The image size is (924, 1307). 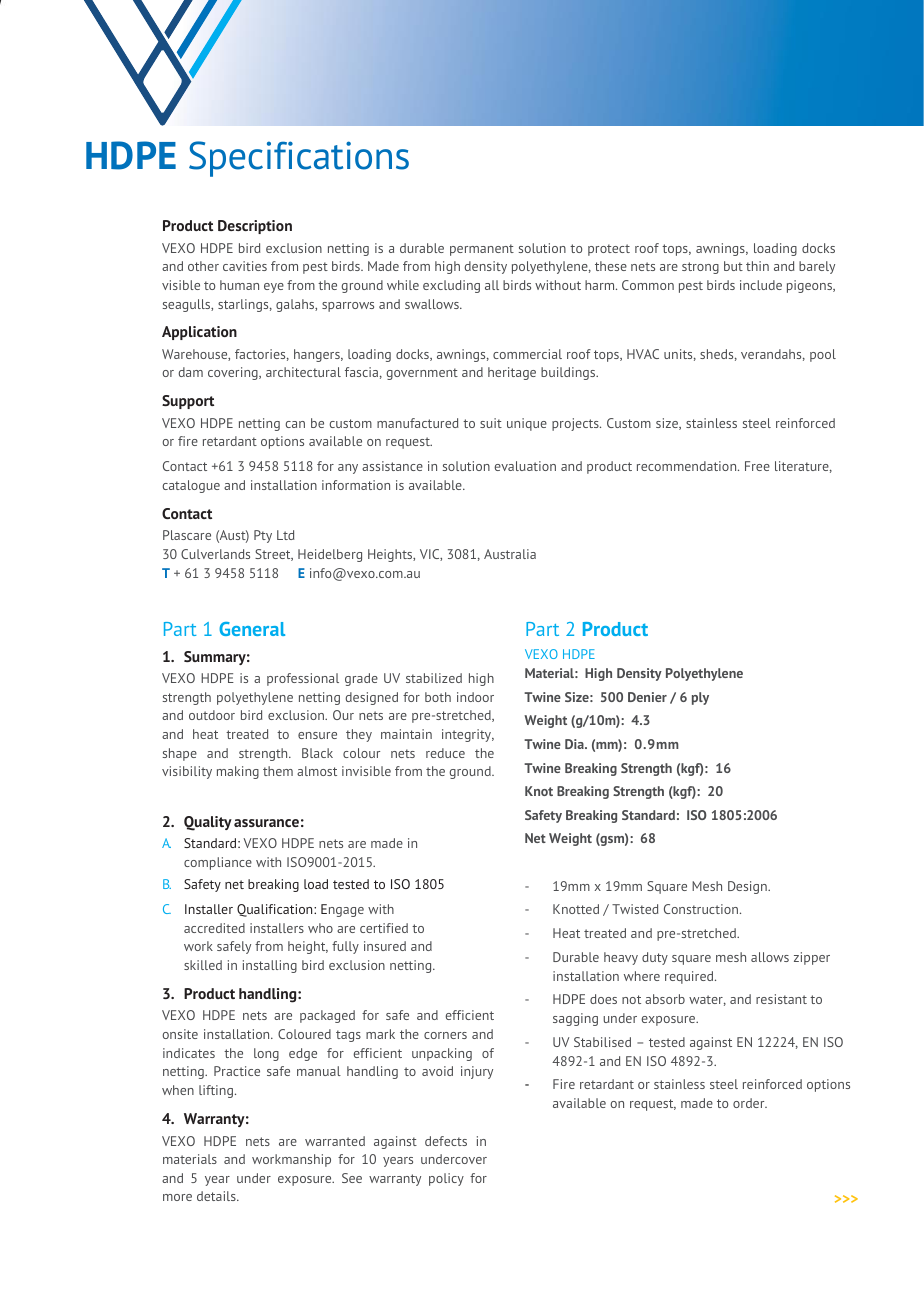 What do you see at coordinates (217, 1196) in the screenshot?
I see `details` at bounding box center [217, 1196].
